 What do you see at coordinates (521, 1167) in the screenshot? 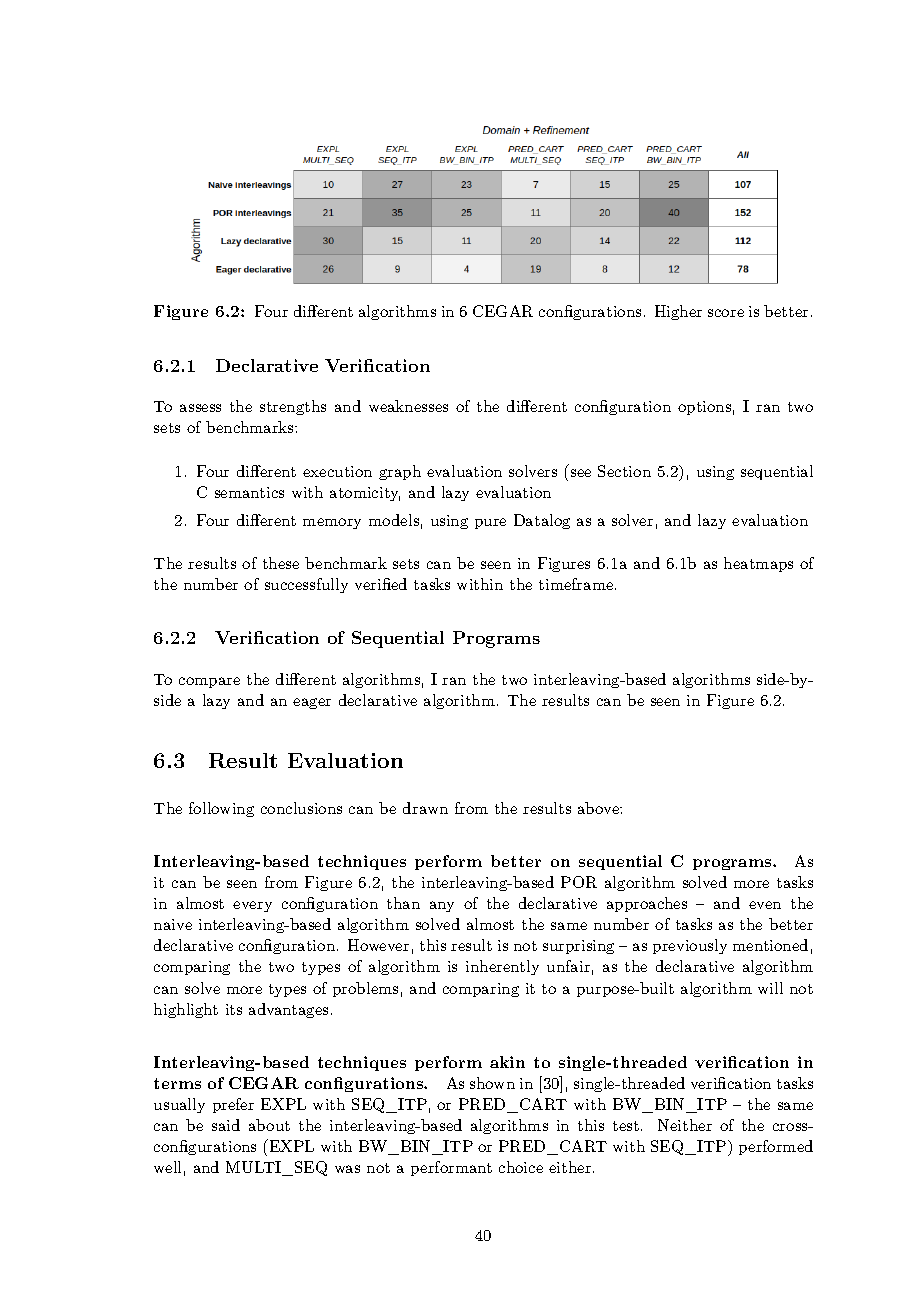
I see `choice` at bounding box center [521, 1167].
